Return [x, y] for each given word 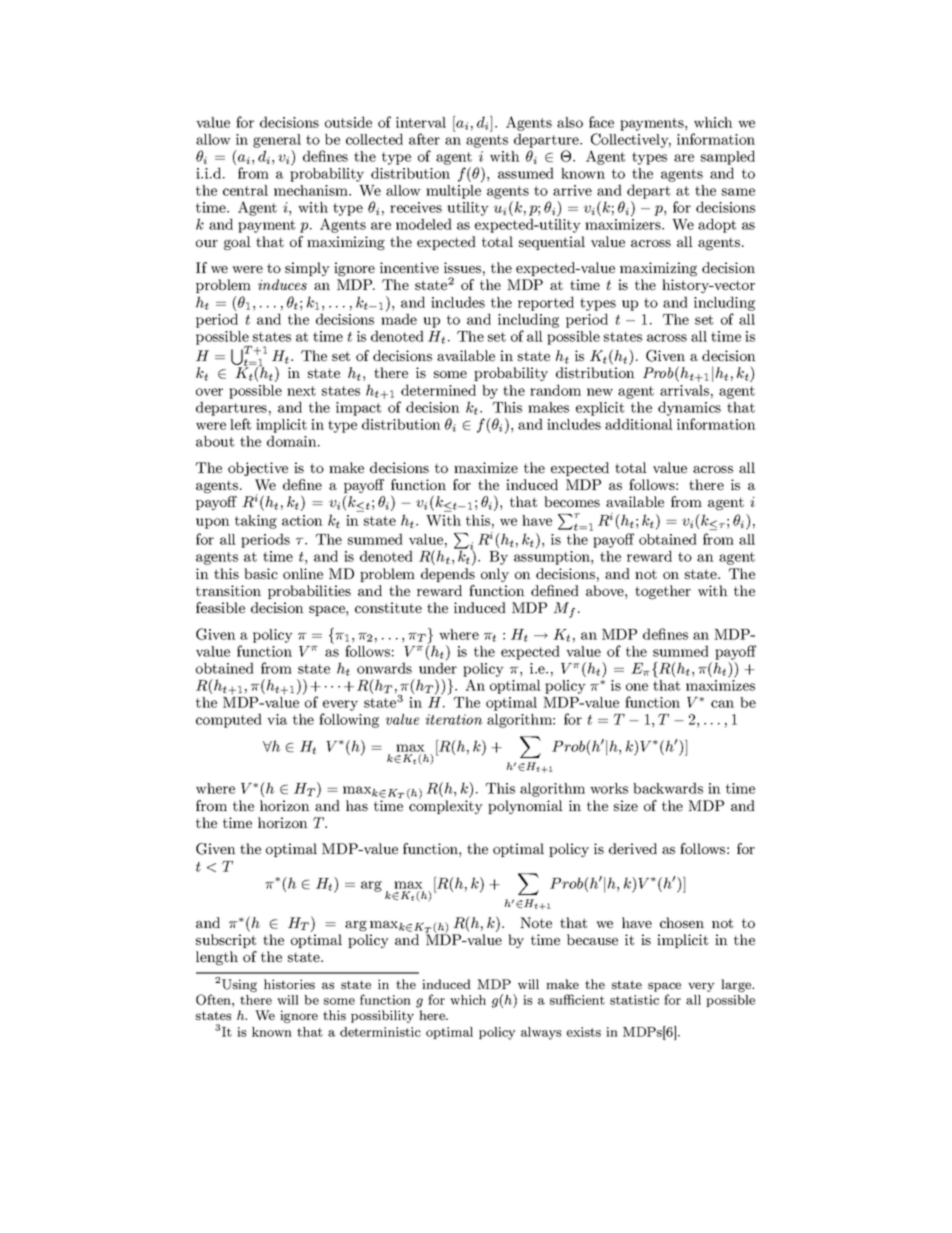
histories [289, 984]
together [663, 592]
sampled [728, 157]
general [277, 141]
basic [261, 573]
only [495, 575]
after [424, 139]
